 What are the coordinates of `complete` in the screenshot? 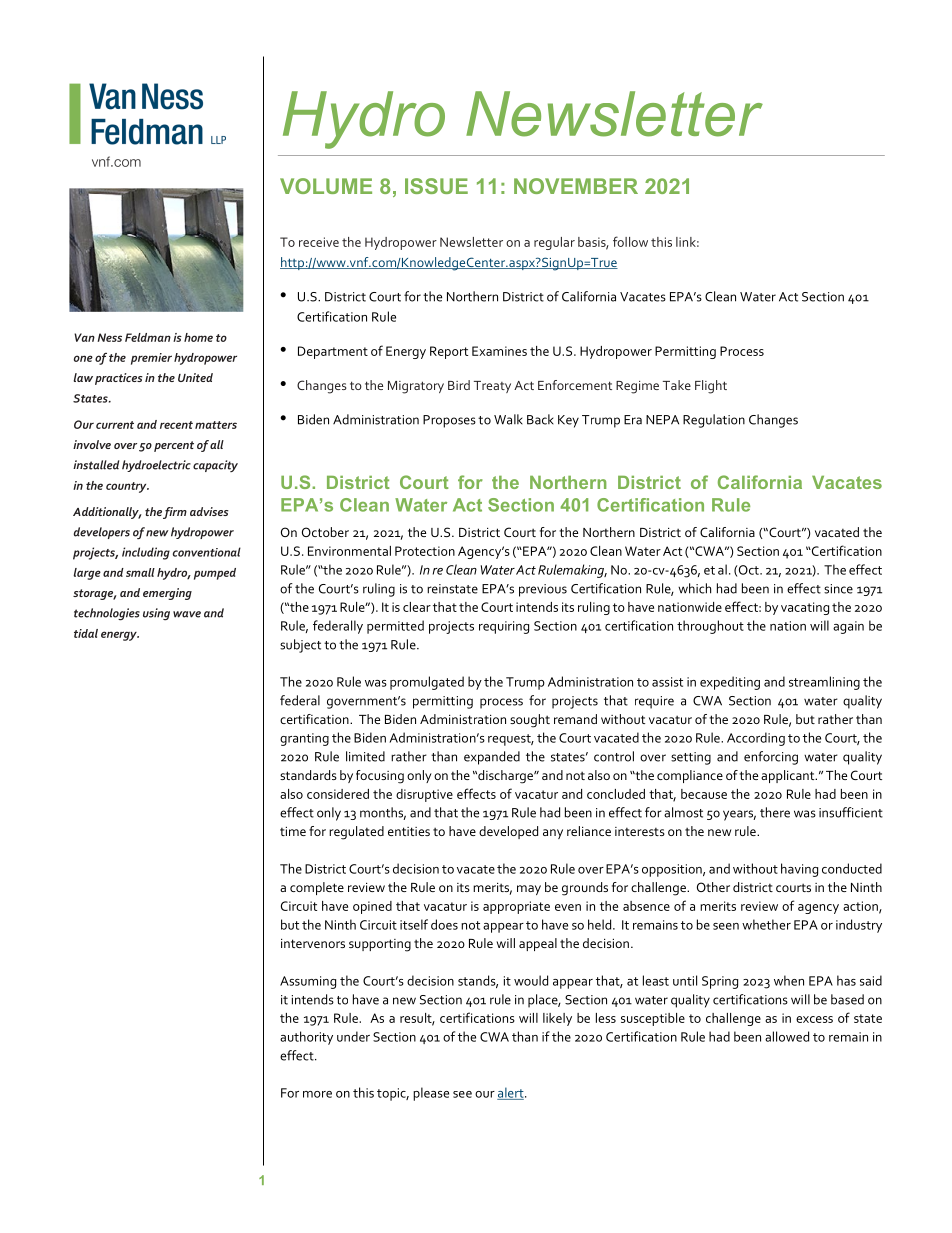 It's located at (317, 888).
